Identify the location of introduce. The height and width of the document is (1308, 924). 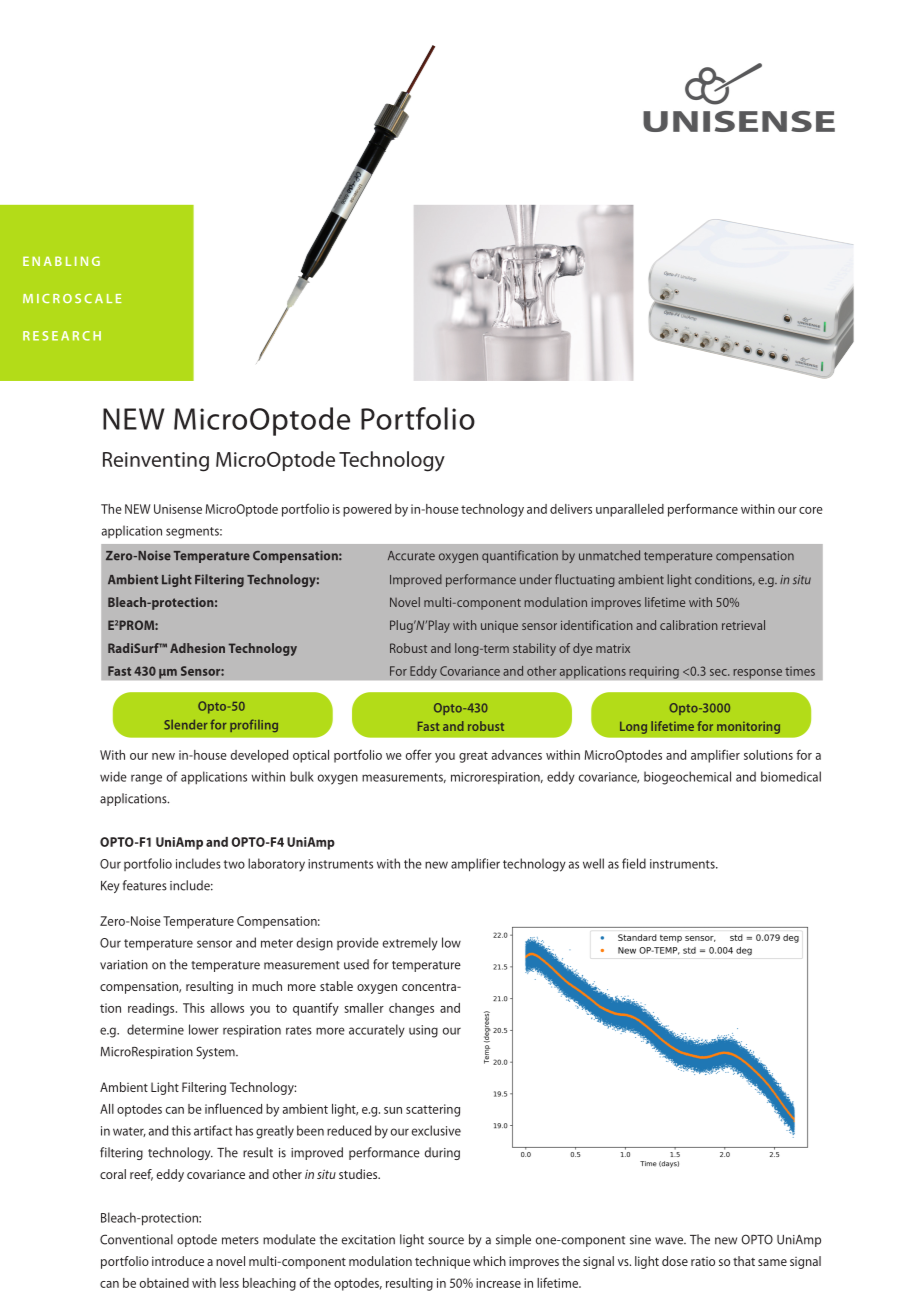
(178, 1261).
